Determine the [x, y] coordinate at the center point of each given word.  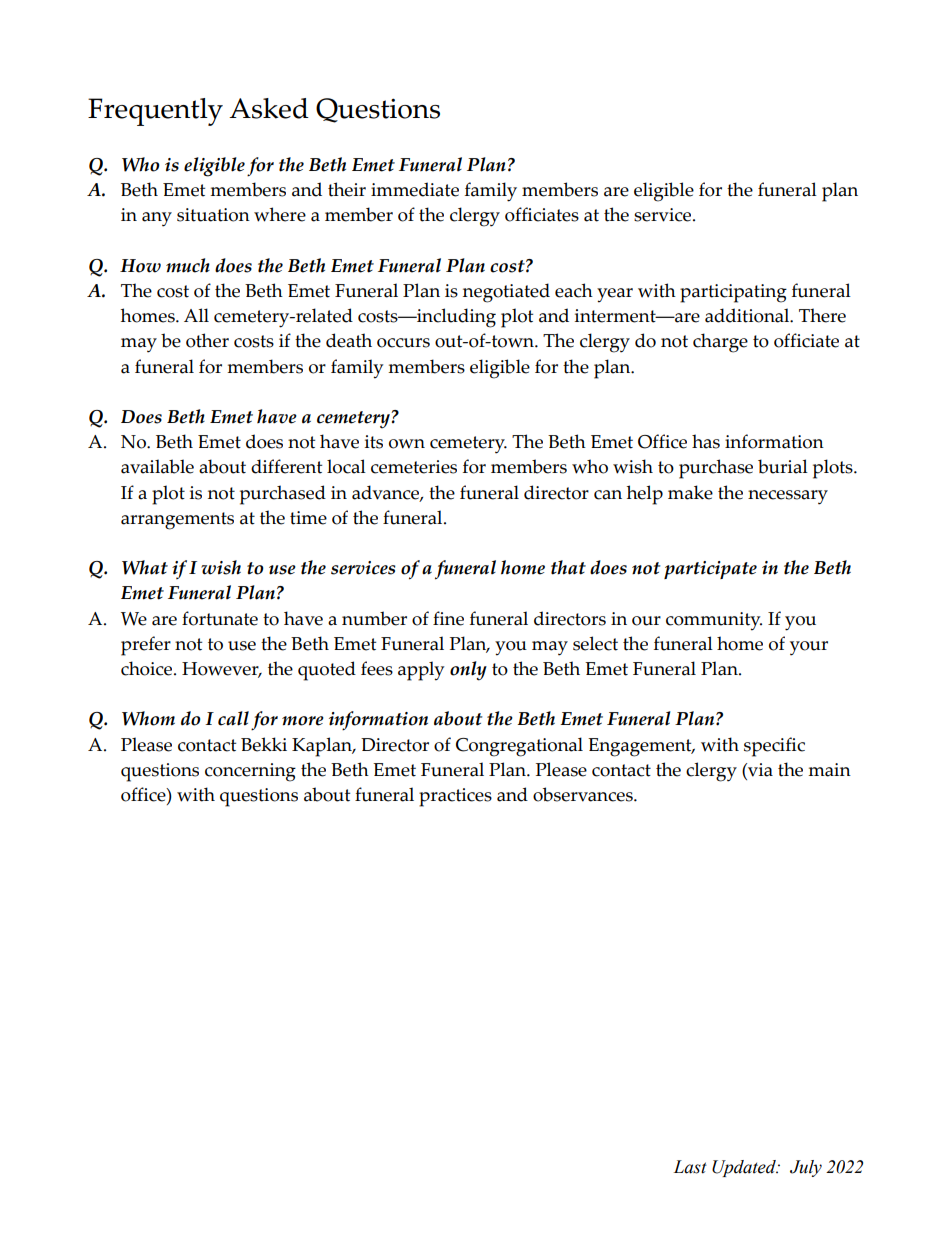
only [468, 671]
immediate [415, 189]
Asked [269, 108]
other [207, 340]
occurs [403, 343]
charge [720, 343]
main [829, 770]
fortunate [220, 618]
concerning [250, 772]
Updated [745, 1168]
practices [455, 797]
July [806, 1168]
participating [733, 293]
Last [690, 1167]
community [714, 621]
